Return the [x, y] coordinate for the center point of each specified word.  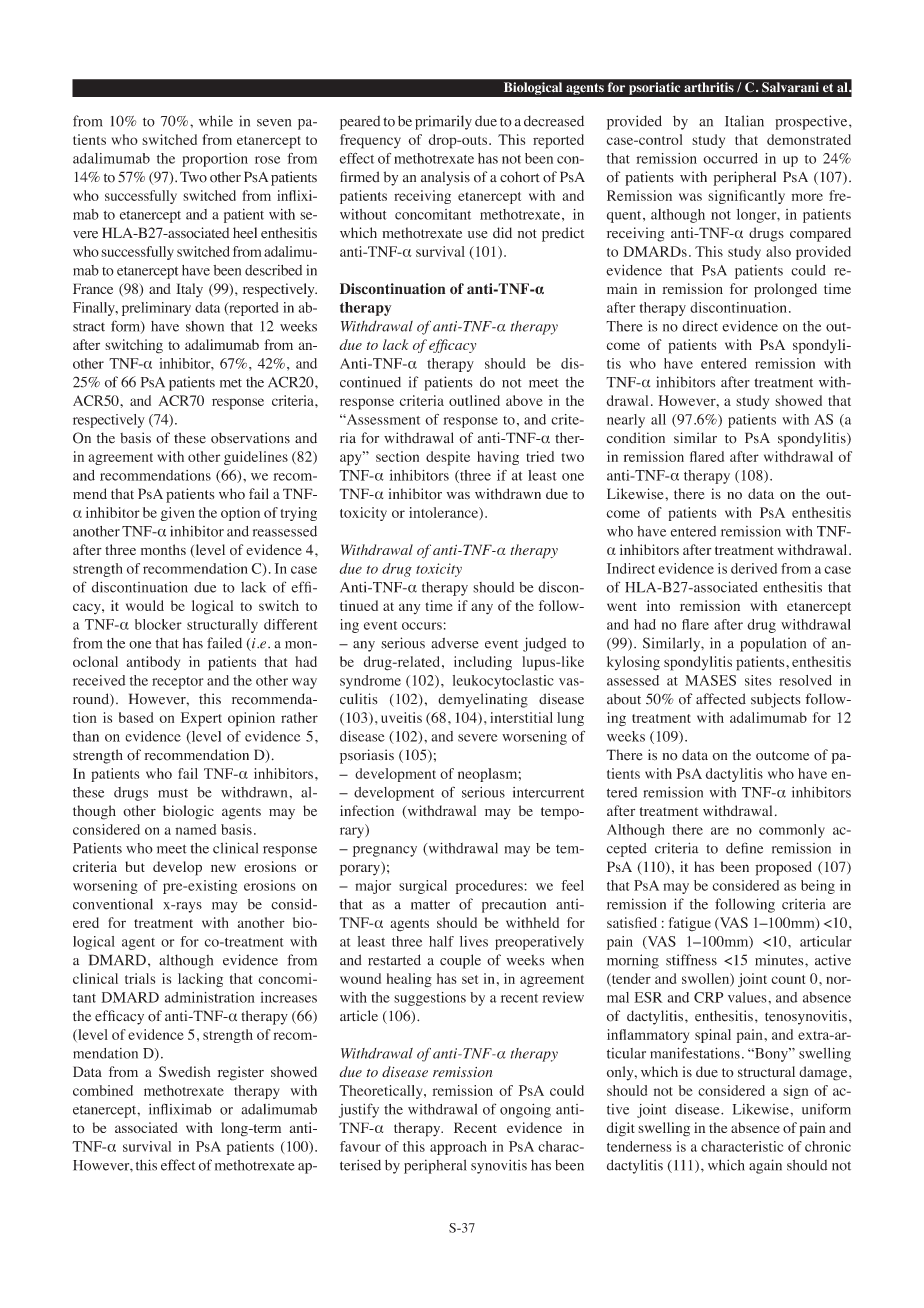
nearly [626, 421]
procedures [489, 887]
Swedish [185, 1072]
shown [205, 326]
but [135, 866]
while [216, 121]
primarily [443, 122]
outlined [474, 400]
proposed [783, 868]
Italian [744, 121]
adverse [455, 643]
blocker [158, 624]
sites [758, 680]
